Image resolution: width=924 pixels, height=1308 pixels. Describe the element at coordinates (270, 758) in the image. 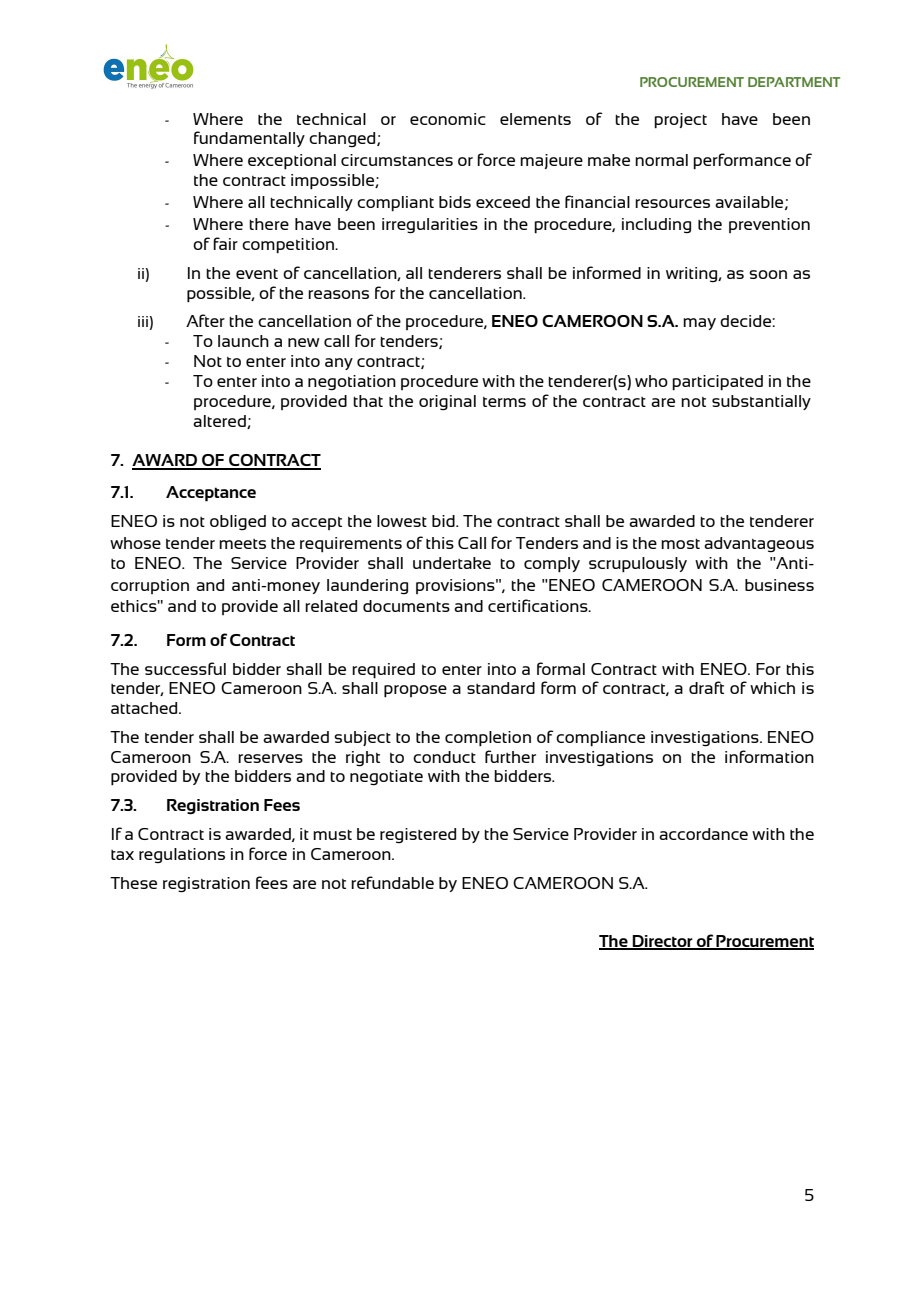

I see `reserves` at that location.
